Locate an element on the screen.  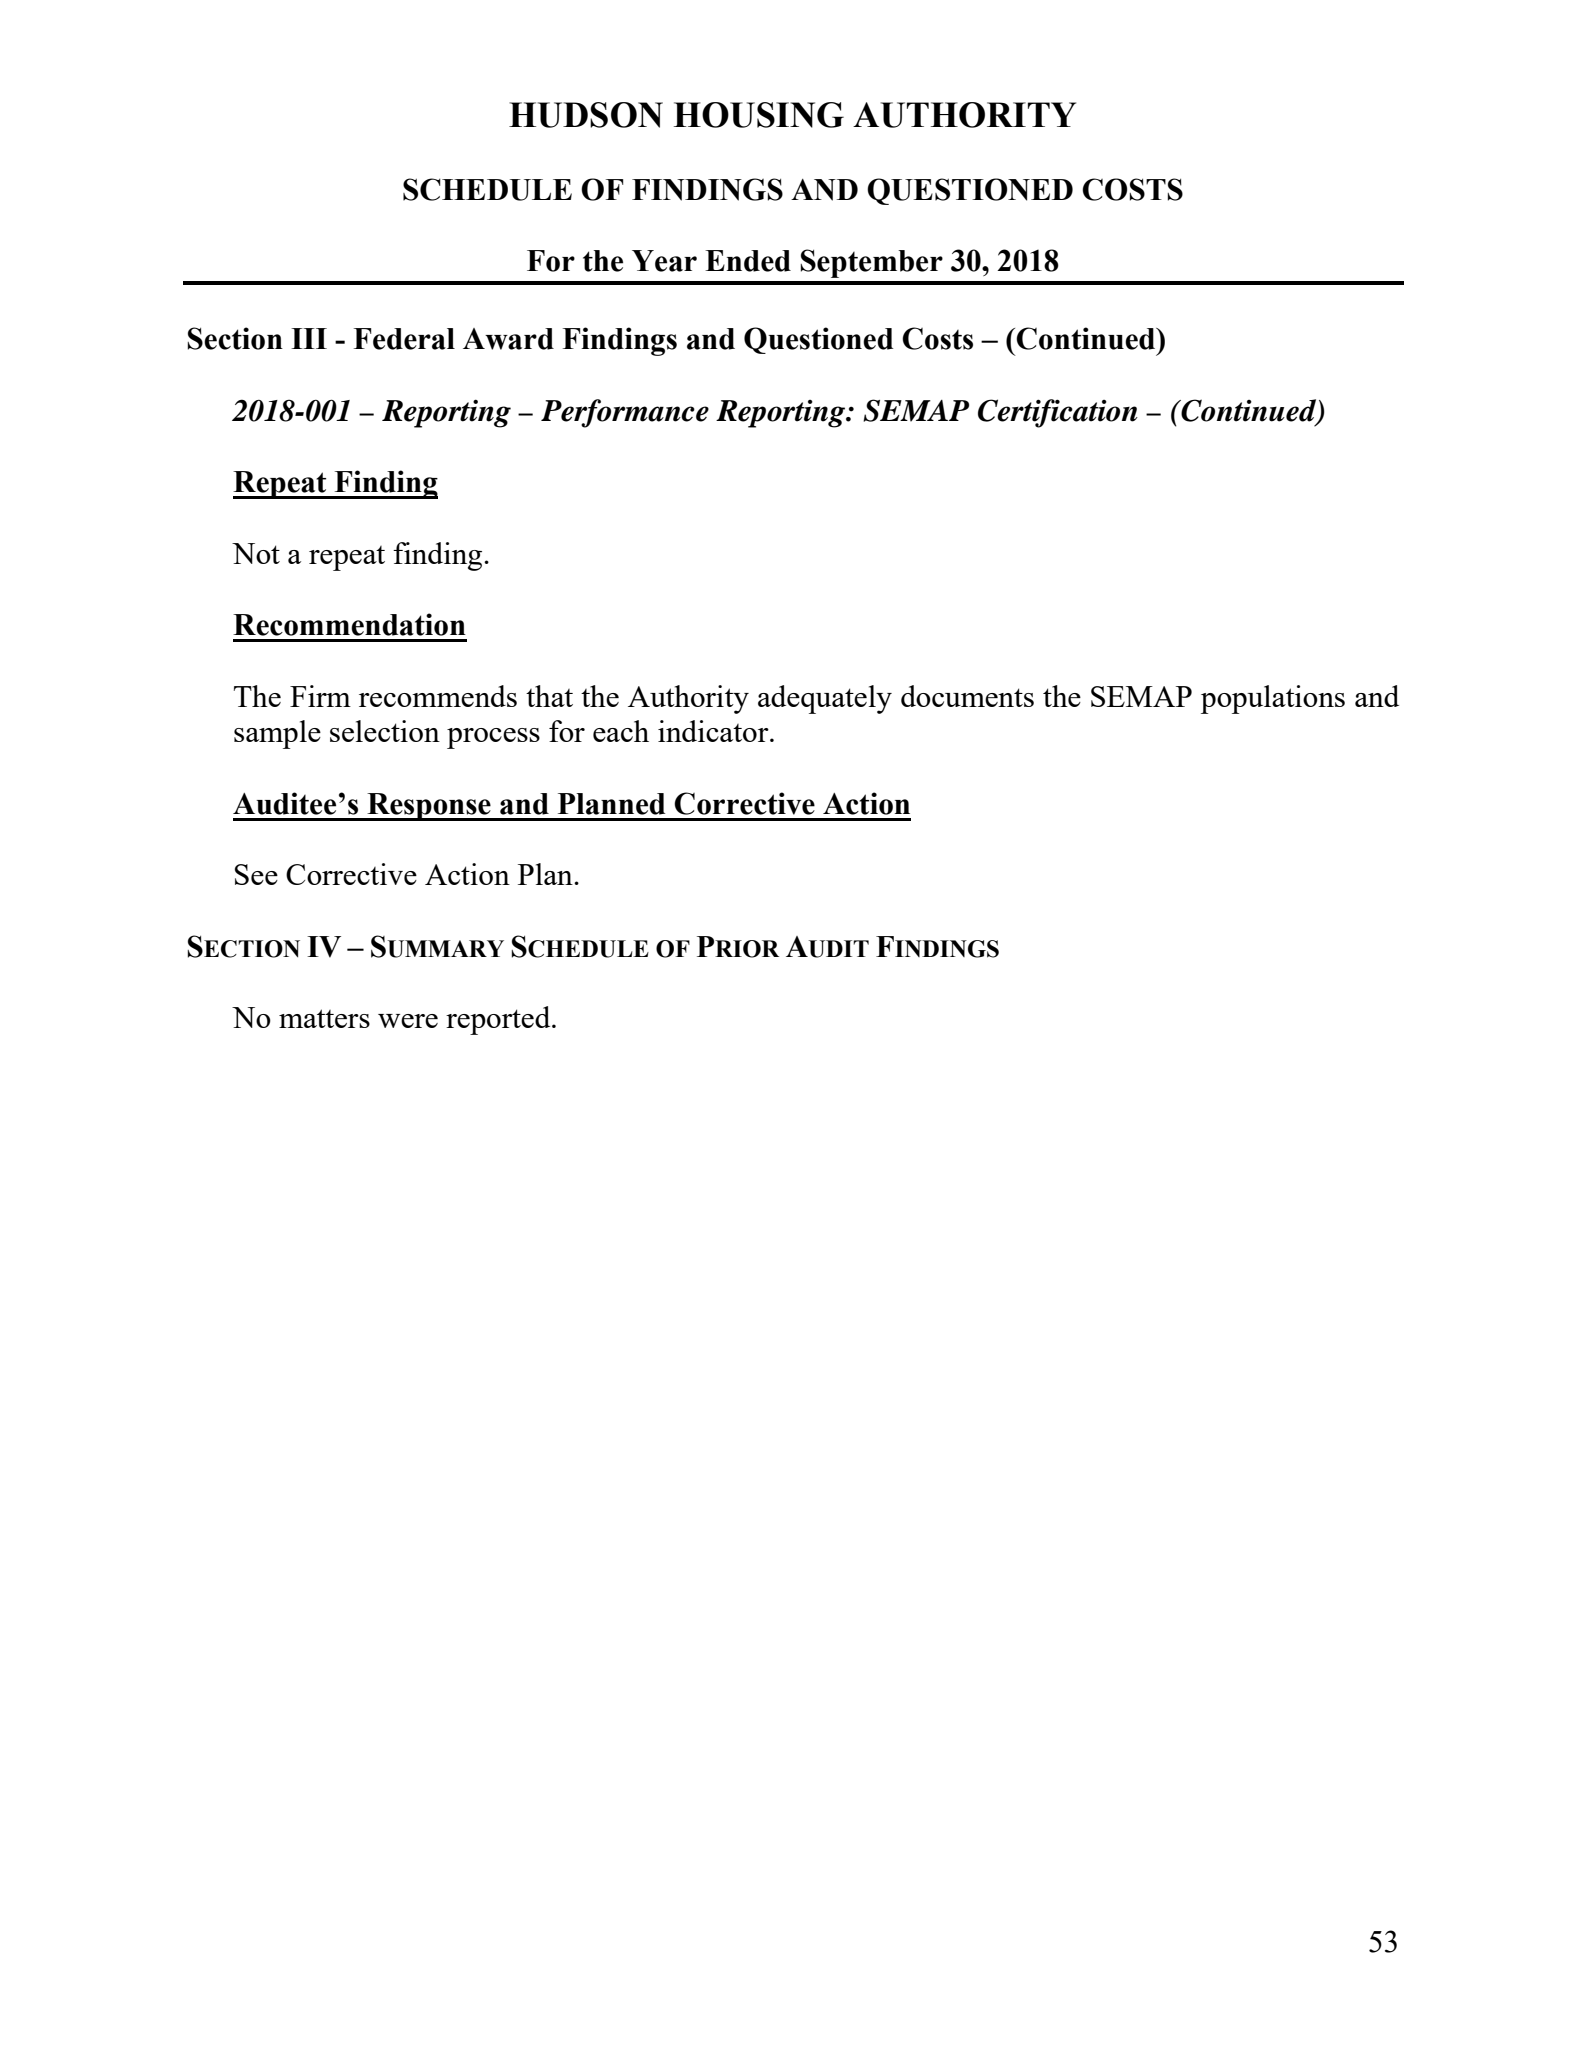
Ended is located at coordinates (748, 261).
